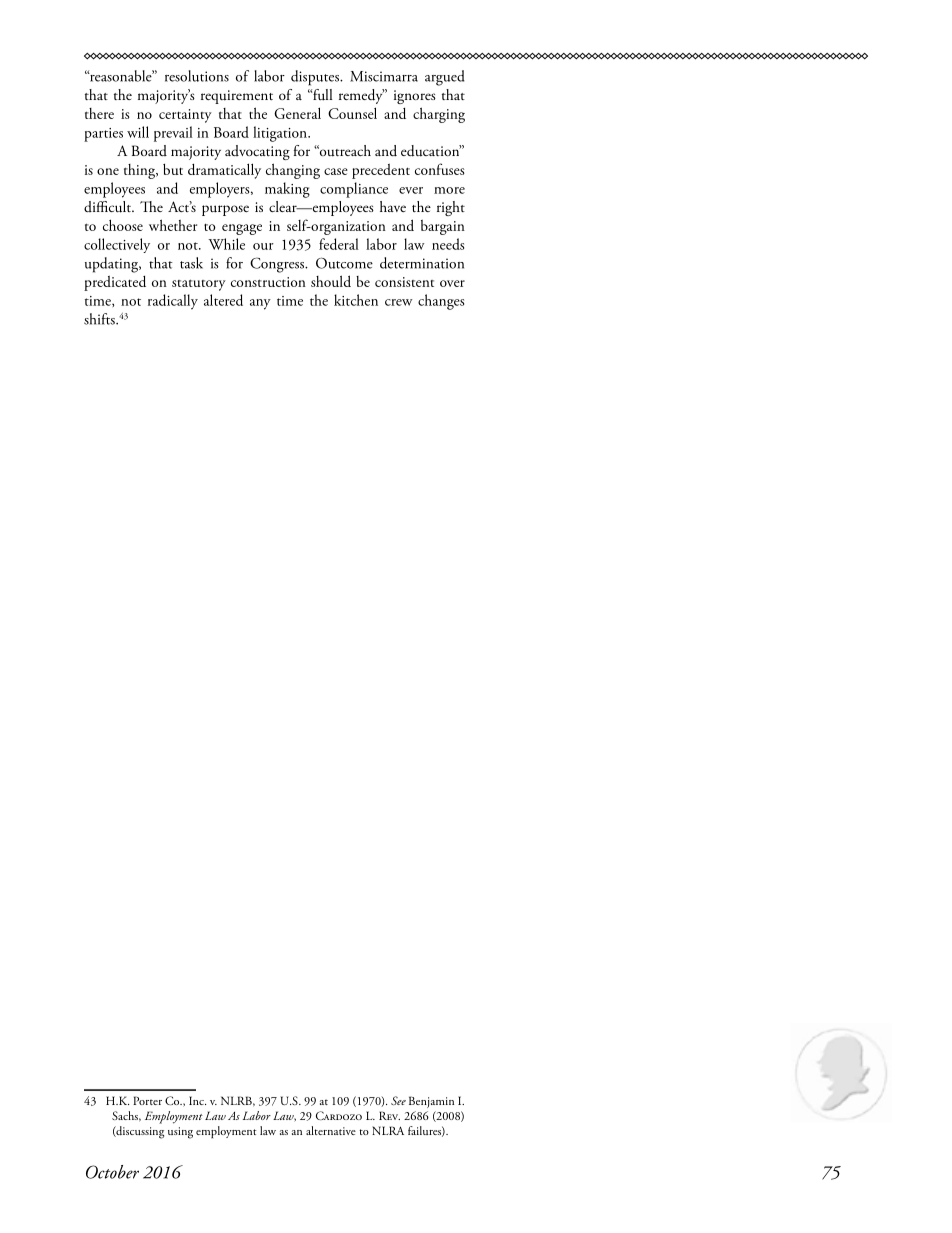 The height and width of the document is (1233, 952). Describe the element at coordinates (331, 1130) in the document. I see `alternative` at that location.
